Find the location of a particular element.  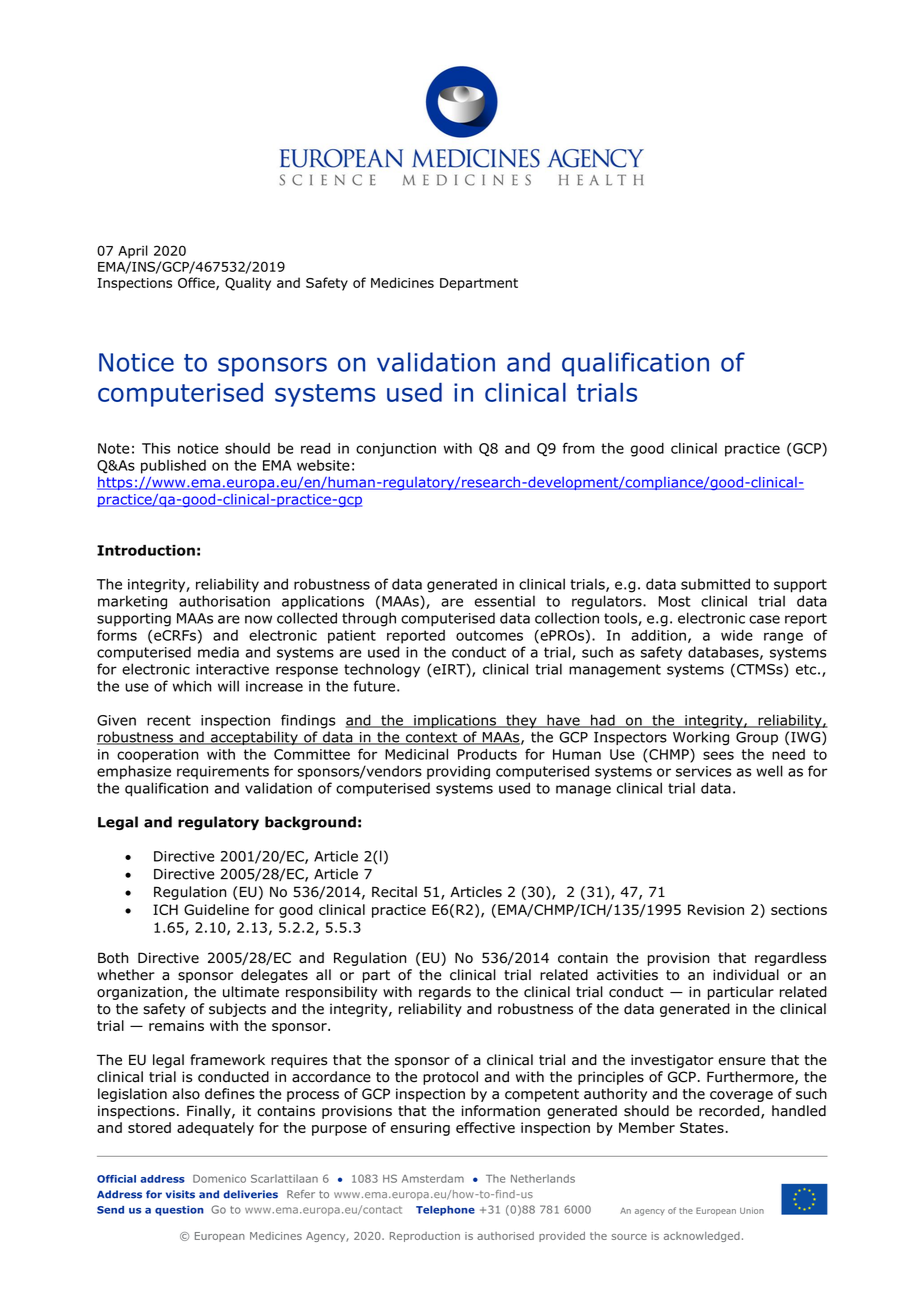

from is located at coordinates (579, 448).
